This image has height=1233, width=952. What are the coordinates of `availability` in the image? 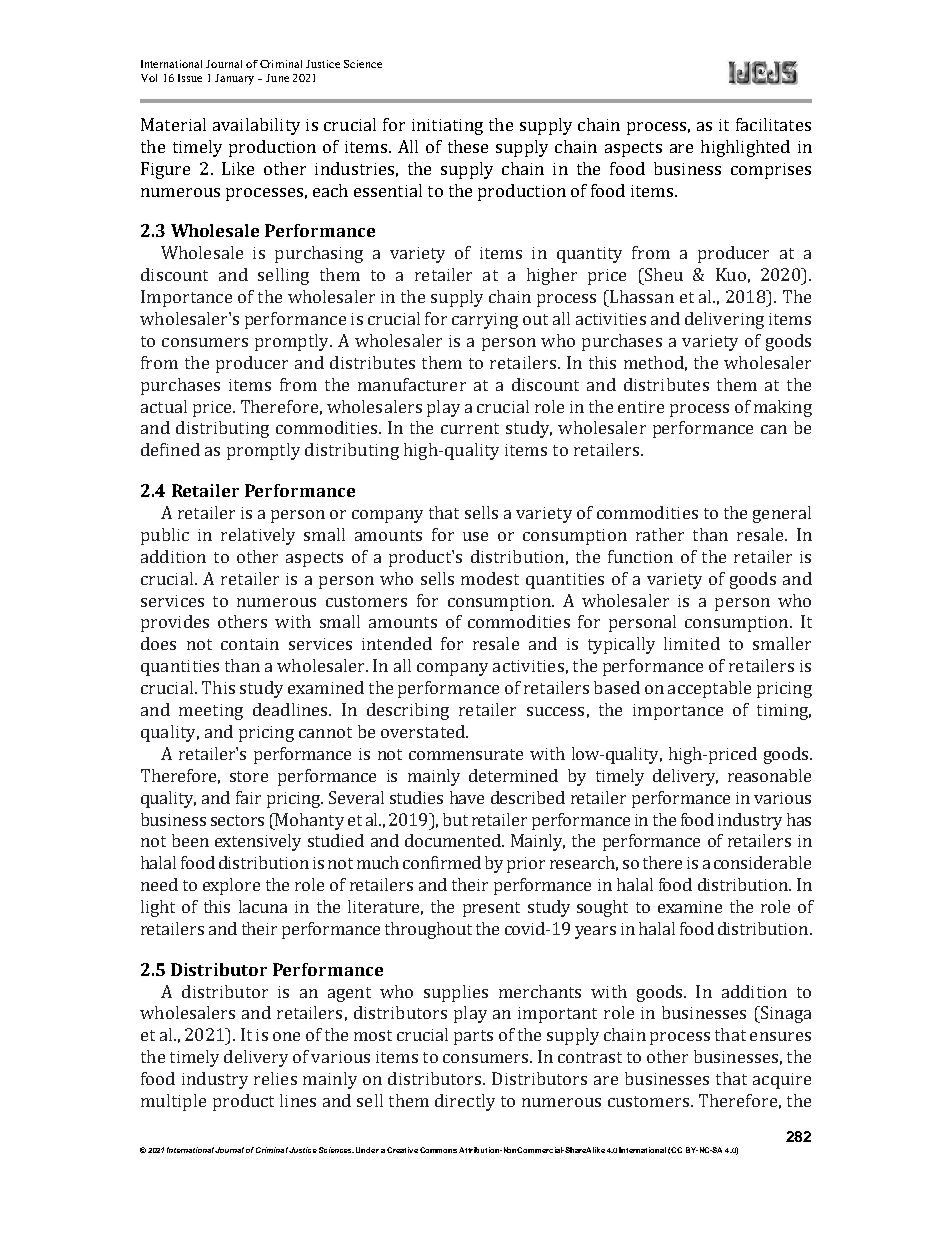 It's located at (256, 126).
